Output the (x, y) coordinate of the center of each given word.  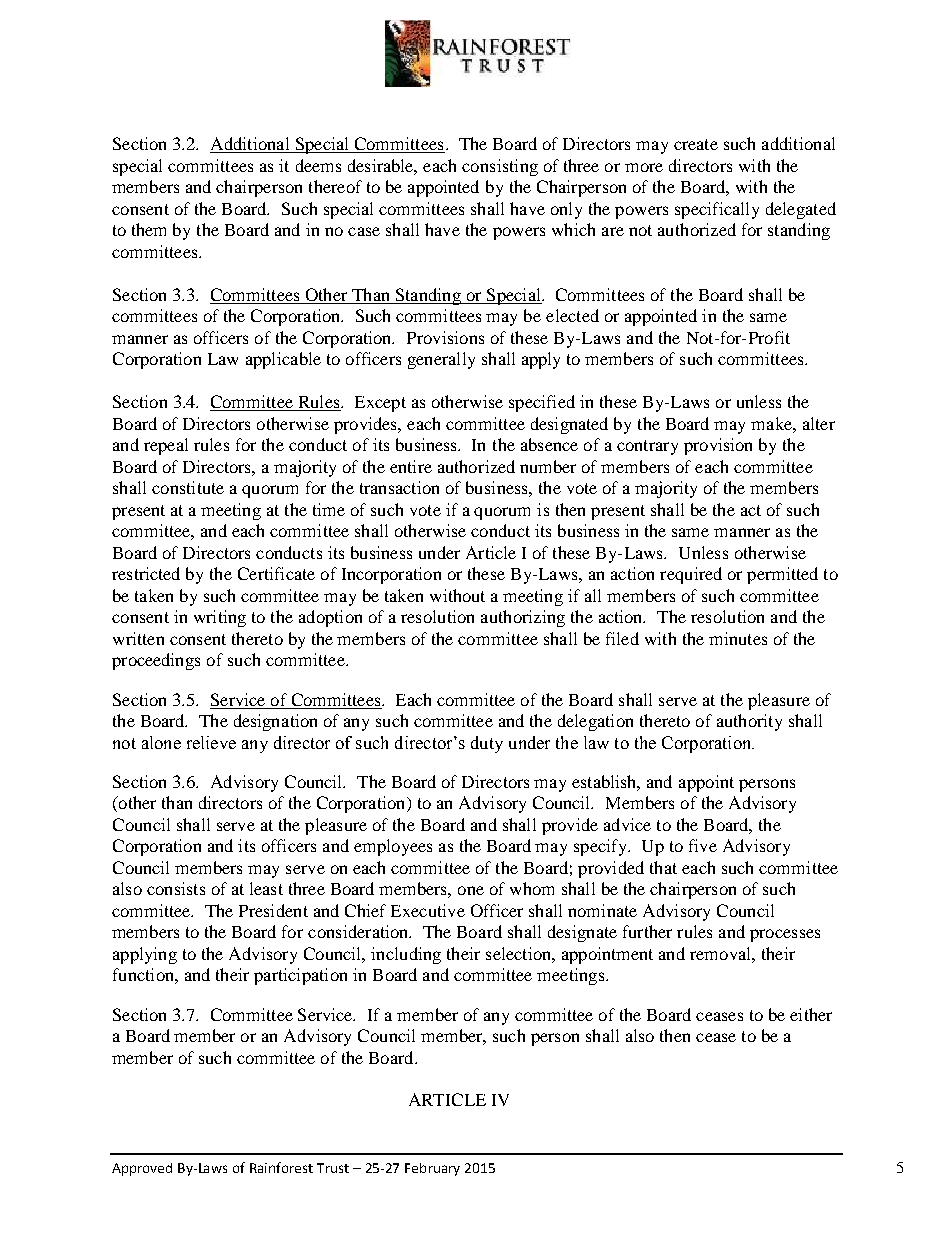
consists (176, 888)
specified (542, 403)
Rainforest (281, 1167)
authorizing (523, 618)
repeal (166, 446)
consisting (500, 167)
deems (318, 165)
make (772, 423)
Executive (428, 910)
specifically (717, 210)
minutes (738, 638)
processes (785, 935)
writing (220, 618)
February (432, 1169)
